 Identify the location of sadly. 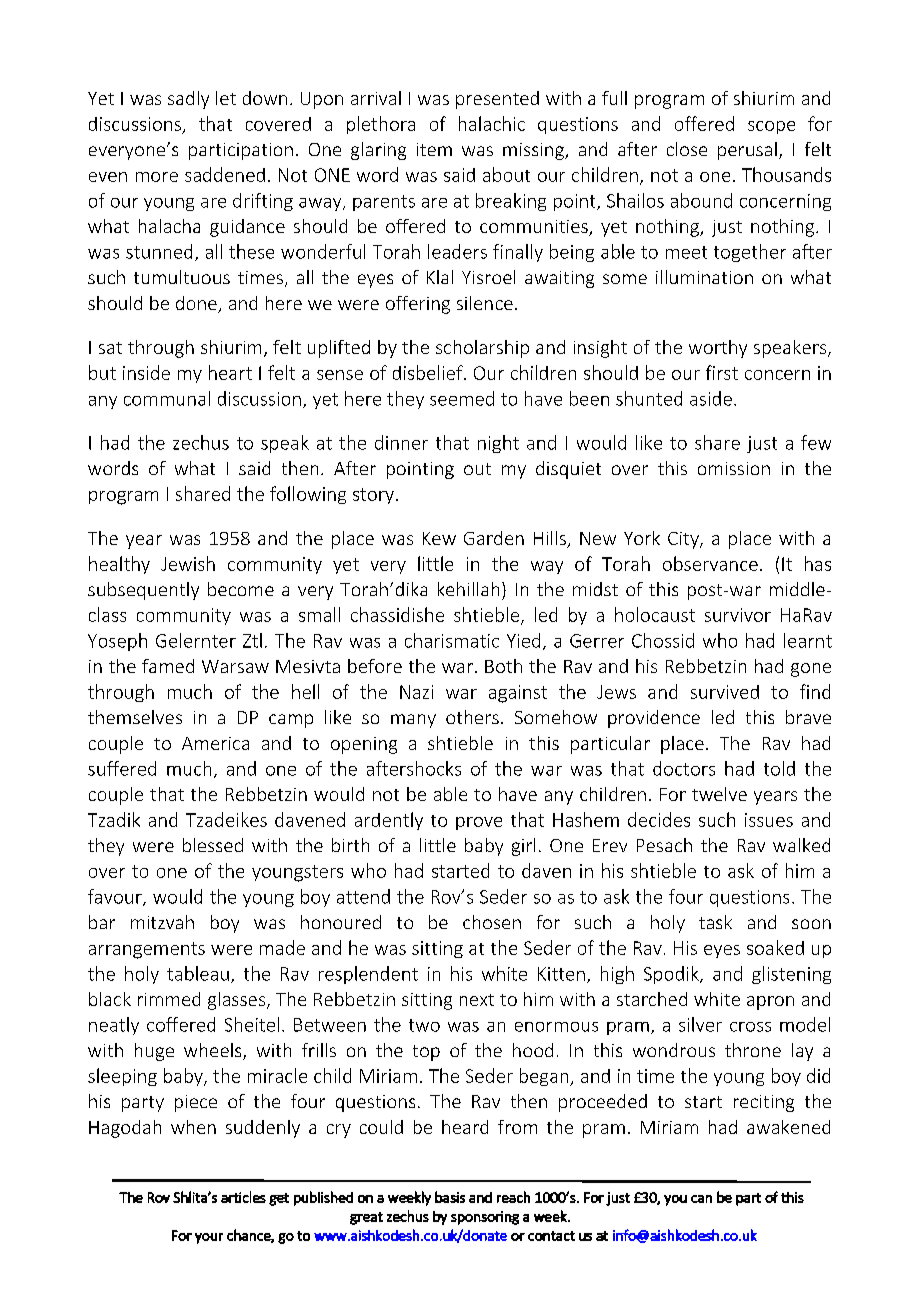
(188, 100).
